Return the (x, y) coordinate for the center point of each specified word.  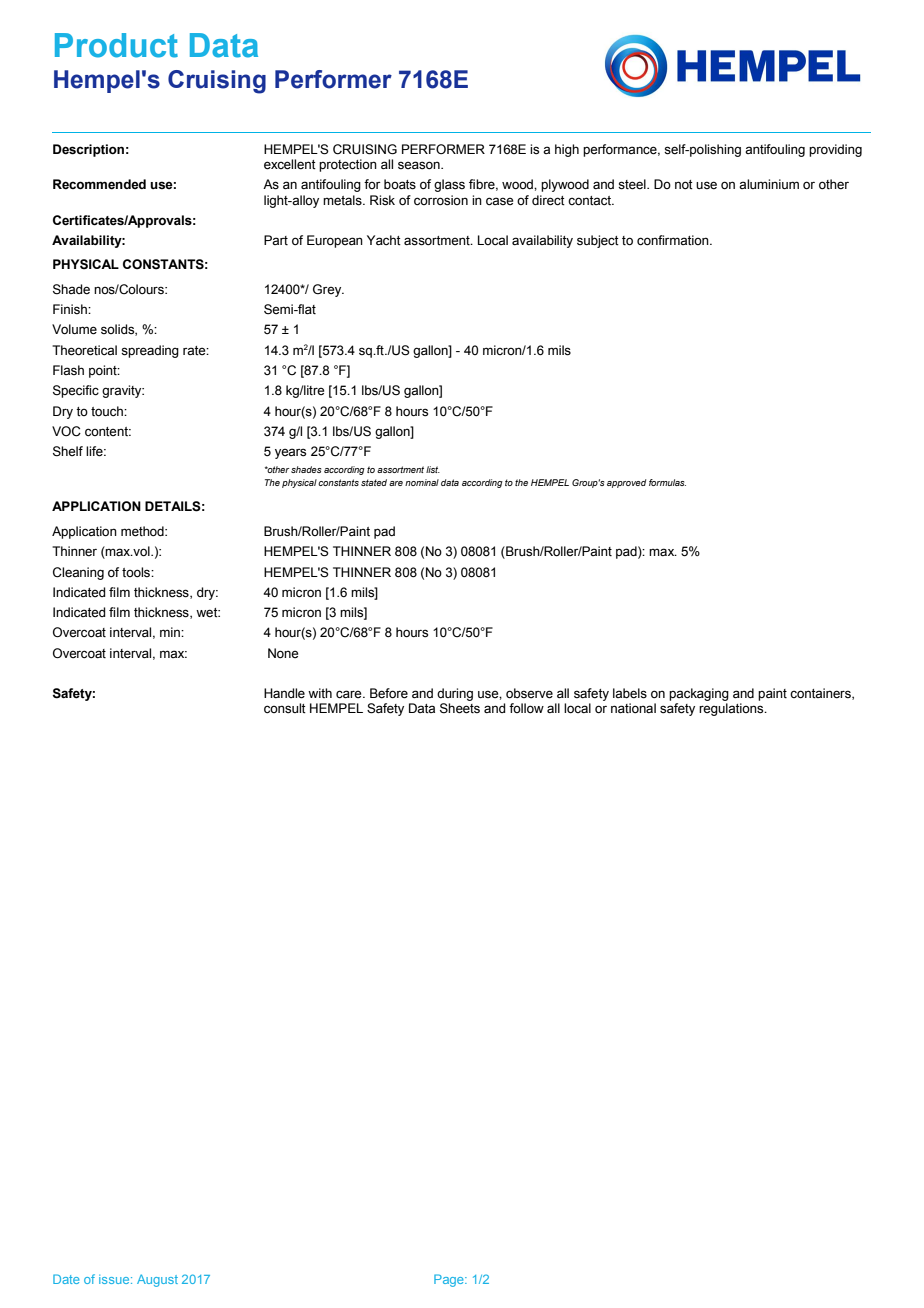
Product (116, 45)
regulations (732, 709)
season (420, 165)
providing (835, 150)
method (143, 531)
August (157, 1280)
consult (285, 708)
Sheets (460, 708)
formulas (667, 482)
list (433, 469)
